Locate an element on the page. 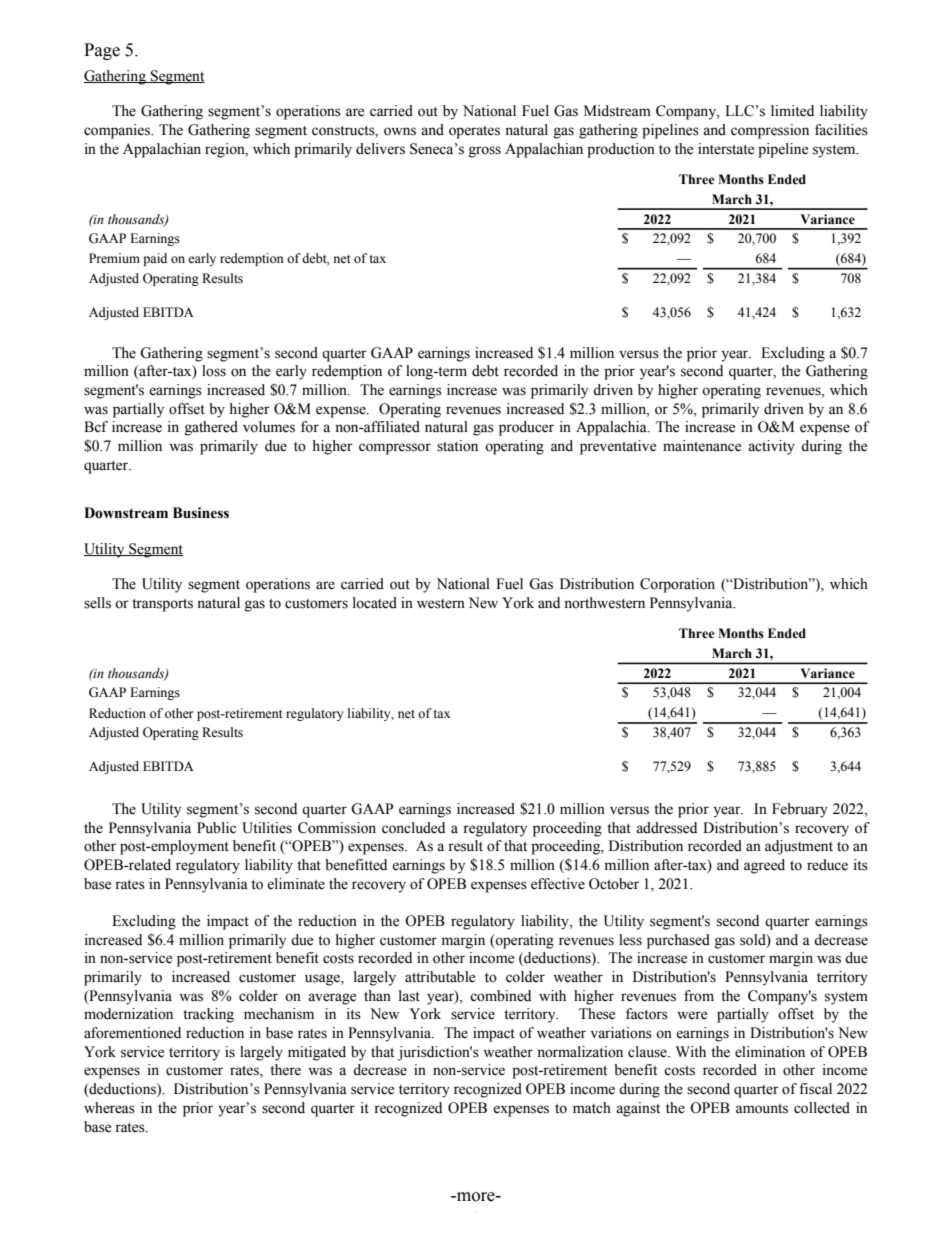 Image resolution: width=952 pixels, height=1233 pixels. normalization is located at coordinates (580, 1052).
